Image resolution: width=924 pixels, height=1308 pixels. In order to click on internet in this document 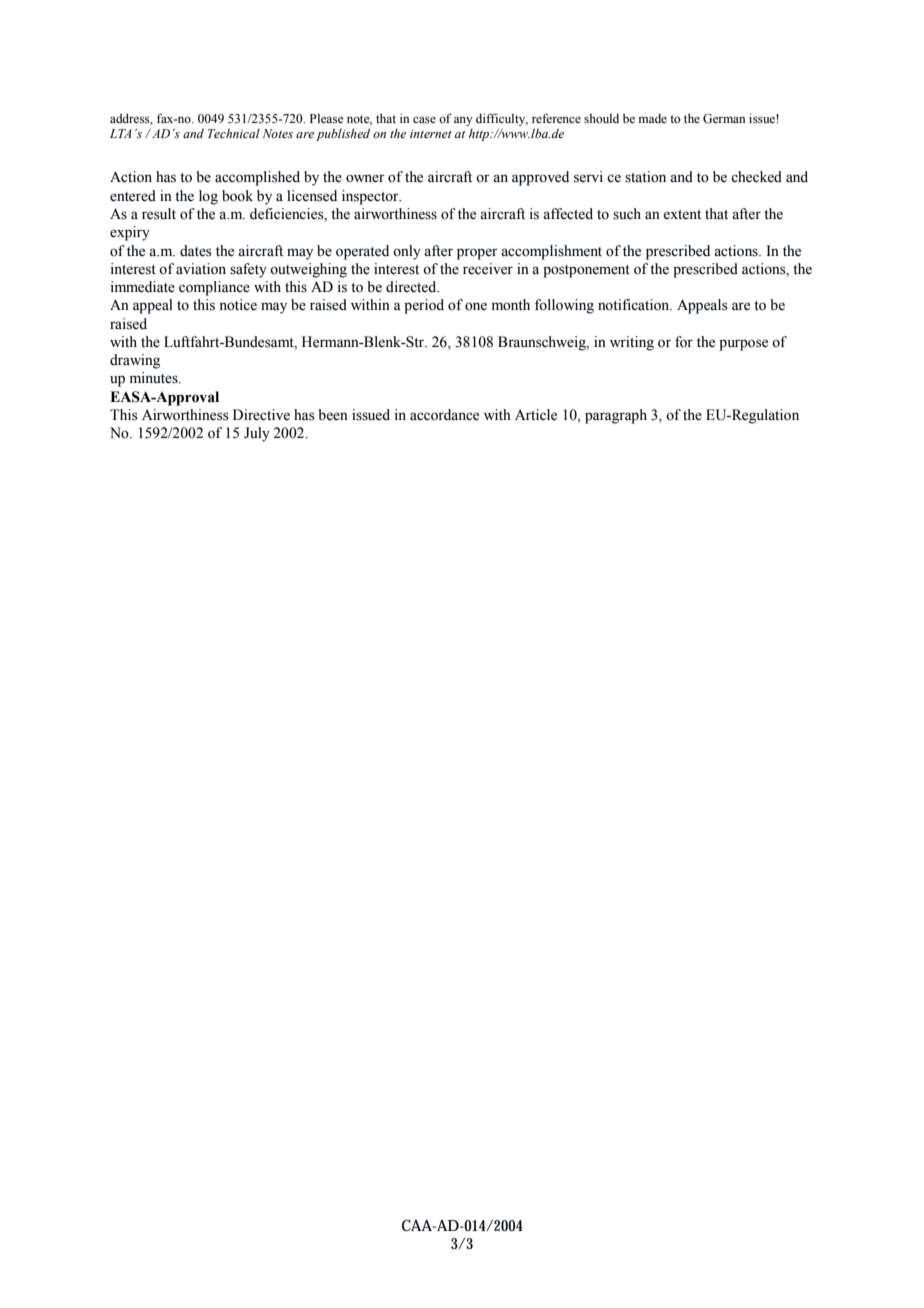, I will do `click(431, 134)`.
